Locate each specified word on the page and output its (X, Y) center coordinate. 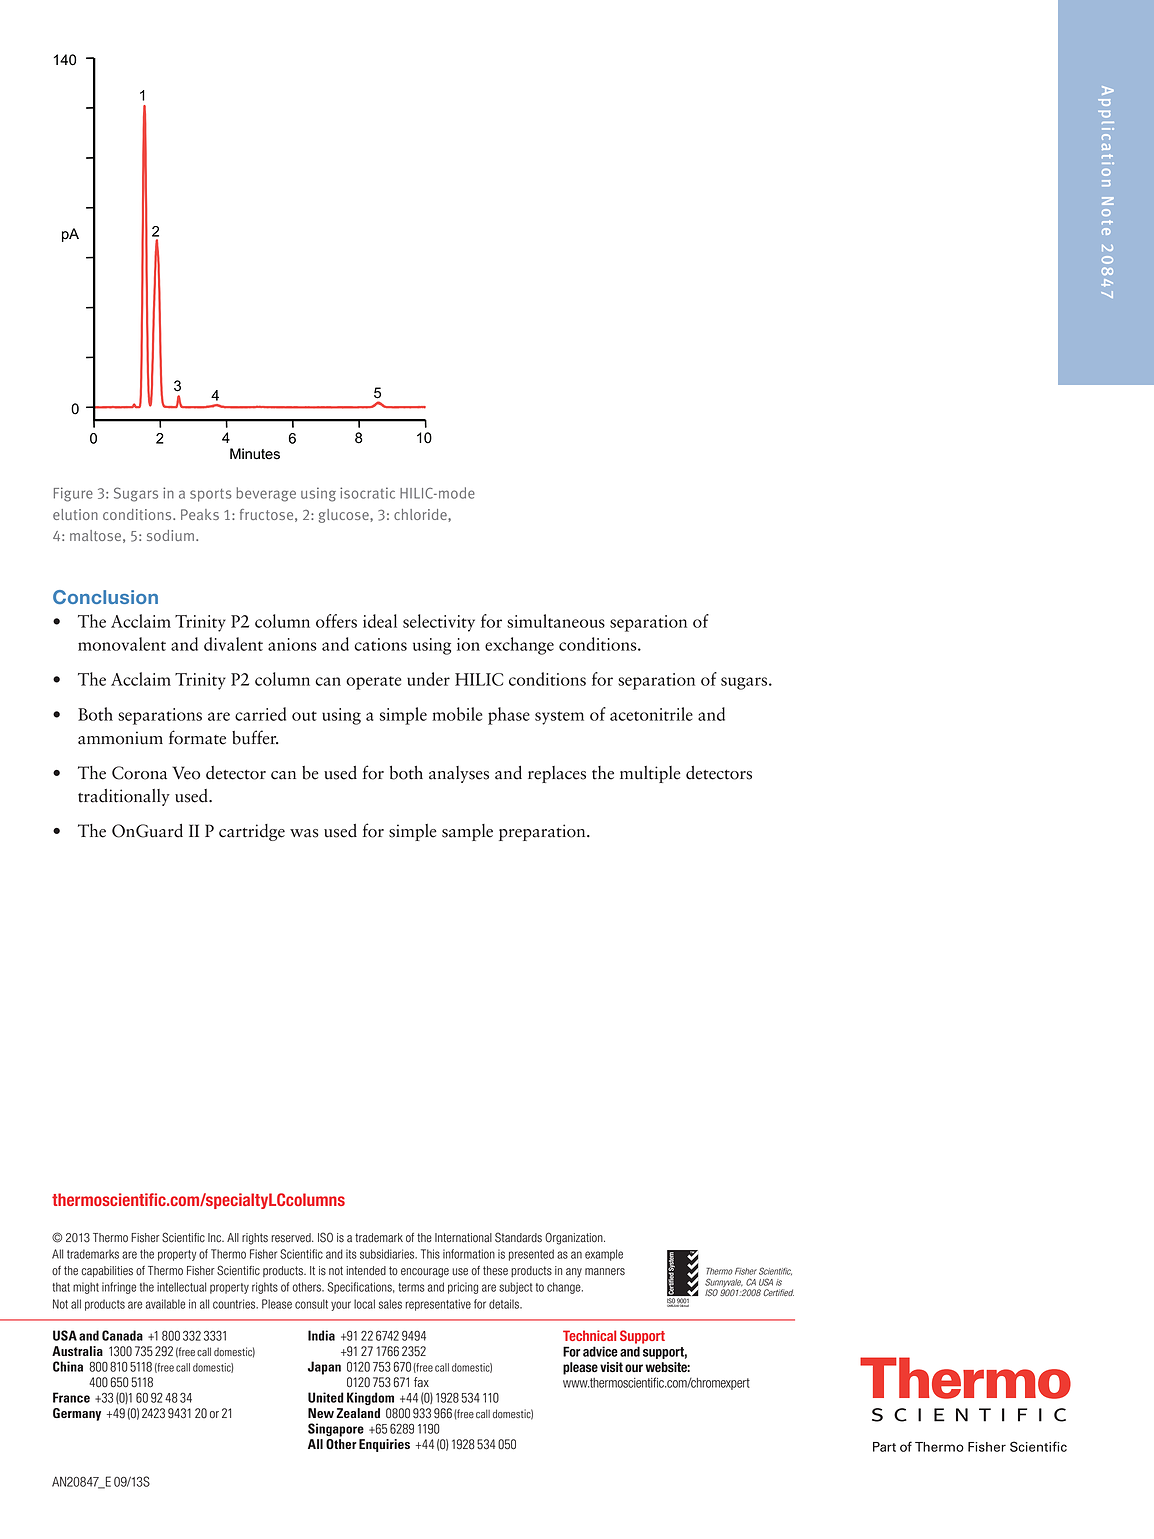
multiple (650, 774)
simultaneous (556, 621)
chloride (421, 514)
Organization (575, 1238)
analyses (459, 774)
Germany (77, 1414)
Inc (216, 1238)
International (463, 1238)
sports (211, 495)
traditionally (124, 797)
